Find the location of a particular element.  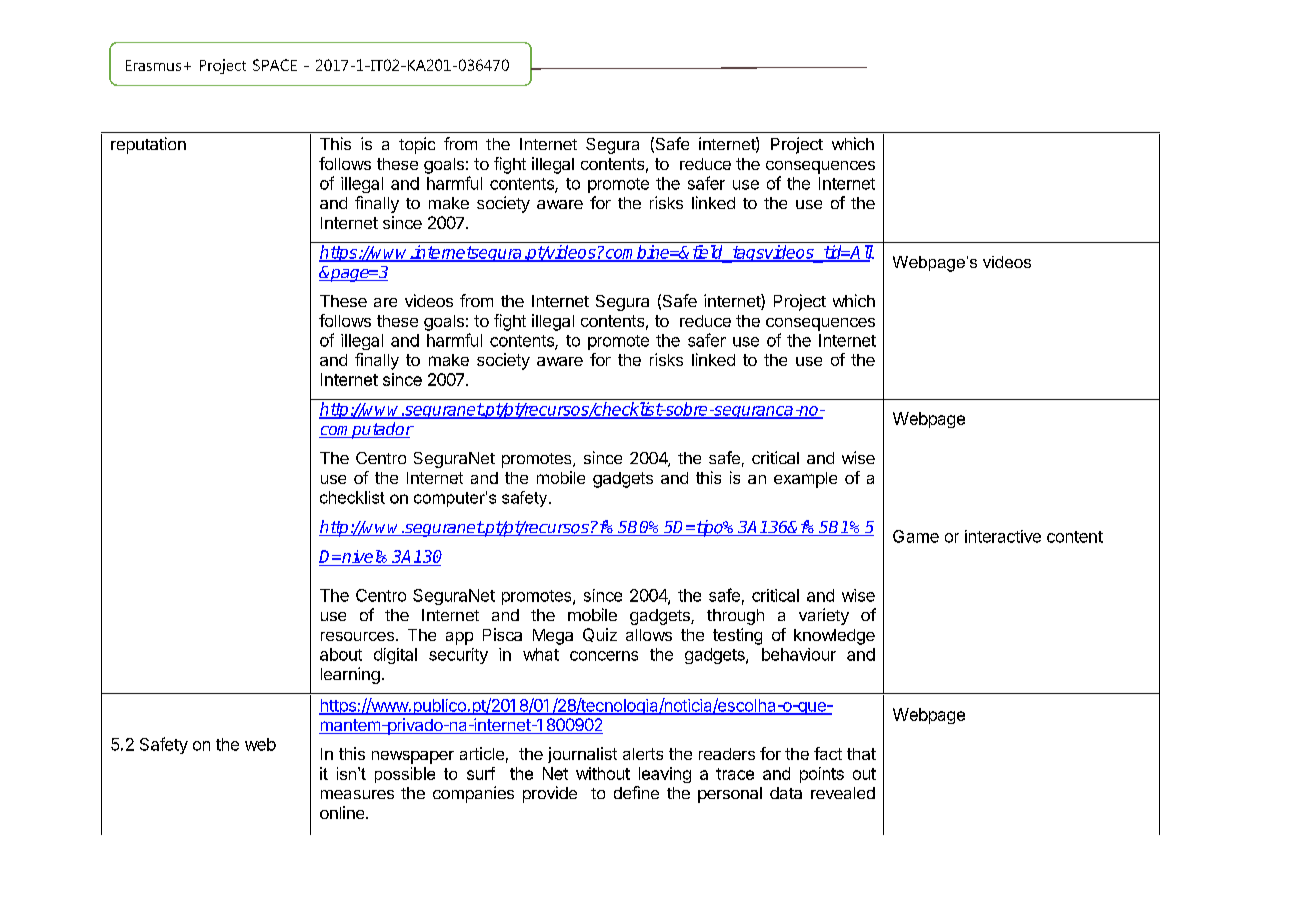

example is located at coordinates (805, 480).
